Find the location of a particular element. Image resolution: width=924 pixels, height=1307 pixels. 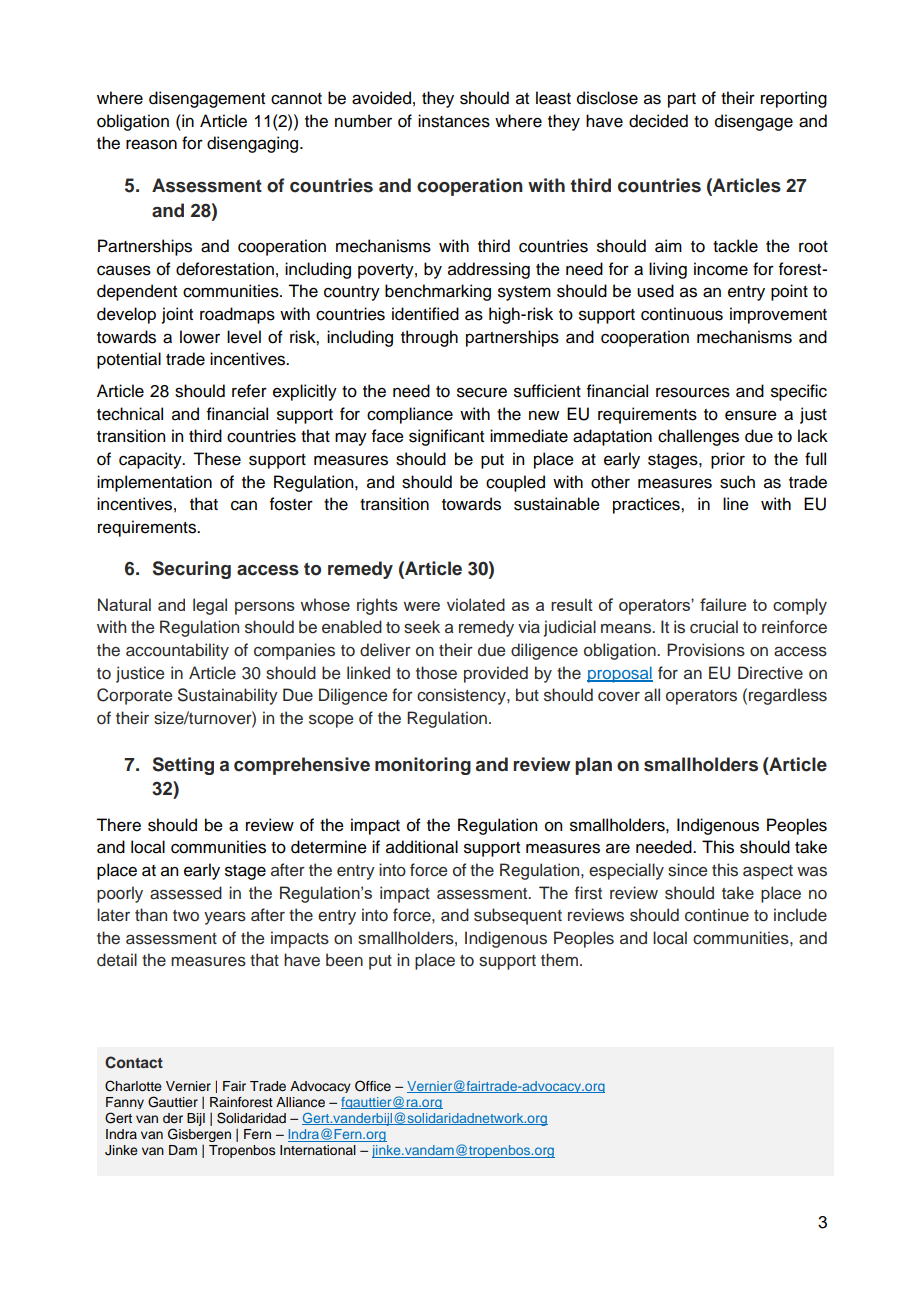

Office is located at coordinates (373, 1086).
